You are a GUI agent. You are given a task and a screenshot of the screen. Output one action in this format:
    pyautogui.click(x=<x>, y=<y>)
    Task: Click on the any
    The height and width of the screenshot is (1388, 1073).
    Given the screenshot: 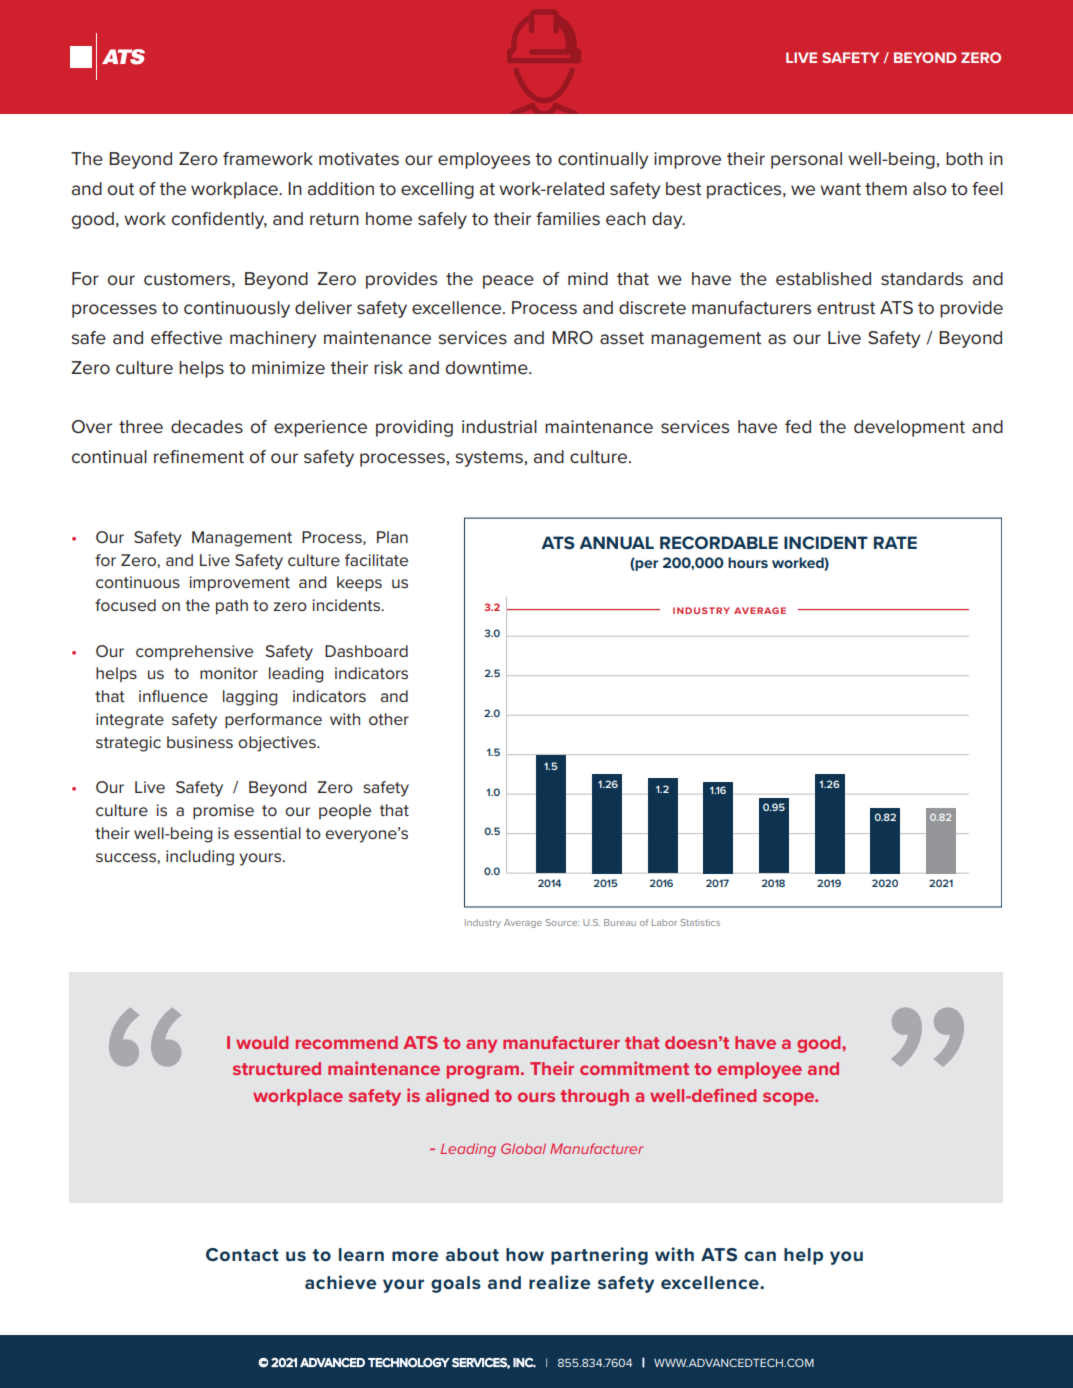 What is the action you would take?
    pyautogui.click(x=481, y=1046)
